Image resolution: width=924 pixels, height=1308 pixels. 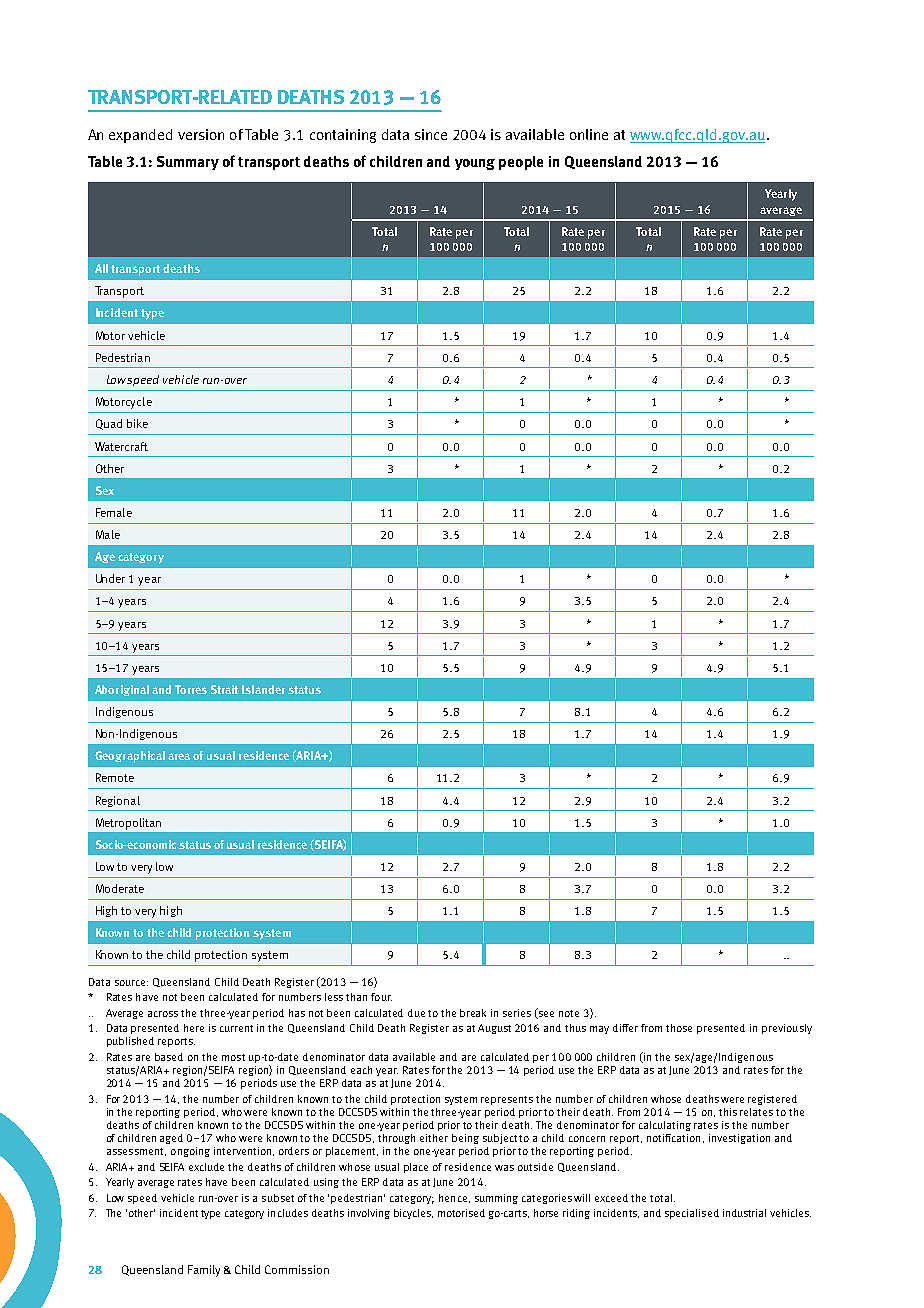 What do you see at coordinates (475, 164) in the page?
I see `young` at bounding box center [475, 164].
